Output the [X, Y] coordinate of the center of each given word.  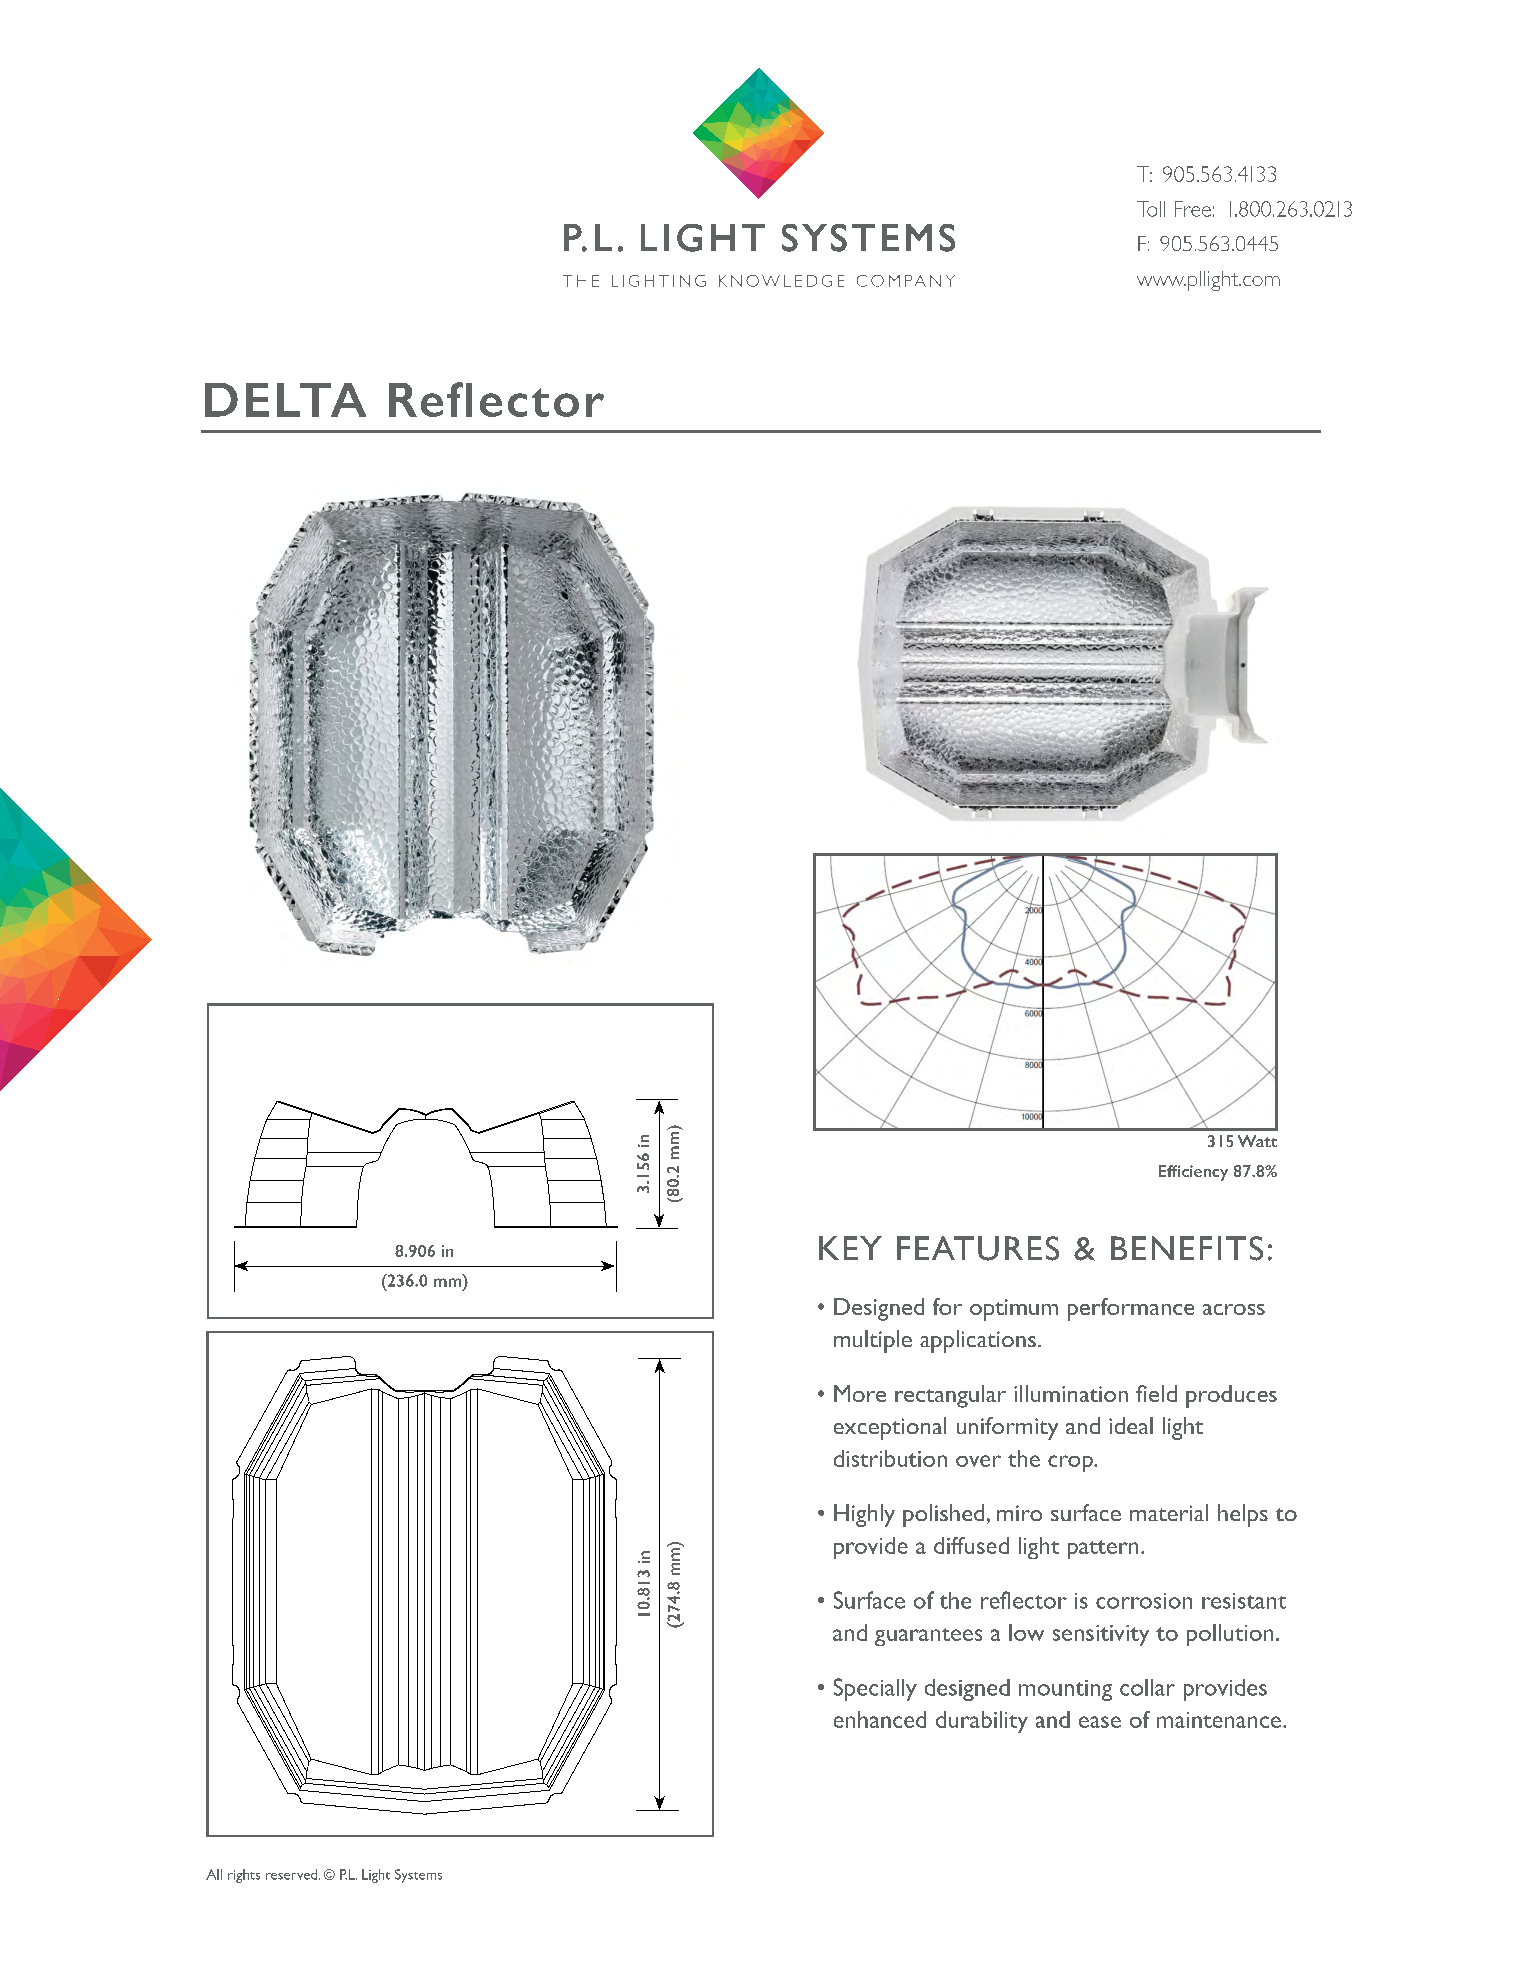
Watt [1257, 1141]
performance [1131, 1309]
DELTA [285, 400]
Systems [418, 1876]
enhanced [880, 1719]
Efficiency [1193, 1173]
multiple [873, 1341]
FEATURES [978, 1248]
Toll [1151, 209]
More [860, 1393]
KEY [850, 1248]
